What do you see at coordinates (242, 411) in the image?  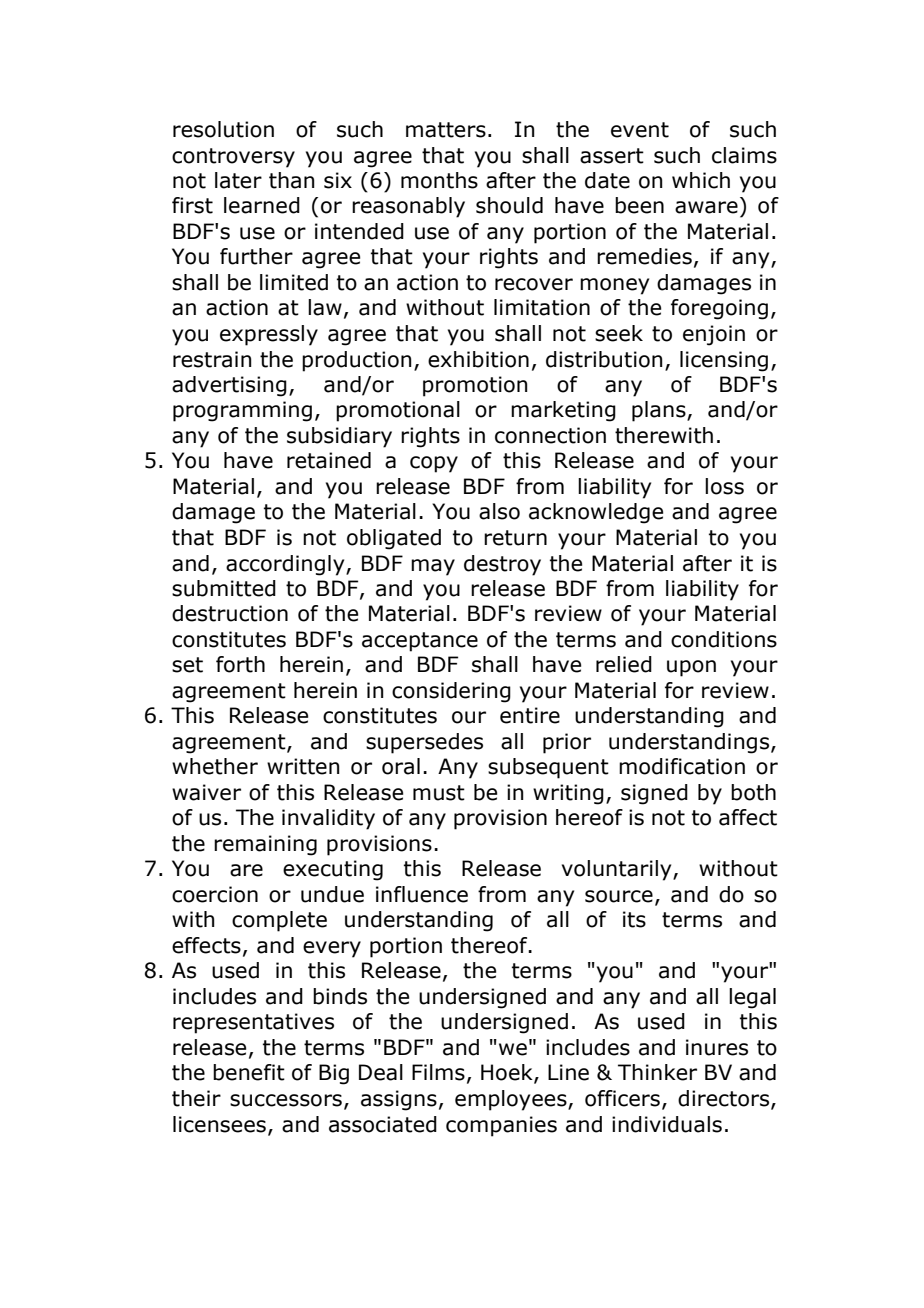 I see `programming` at bounding box center [242, 411].
